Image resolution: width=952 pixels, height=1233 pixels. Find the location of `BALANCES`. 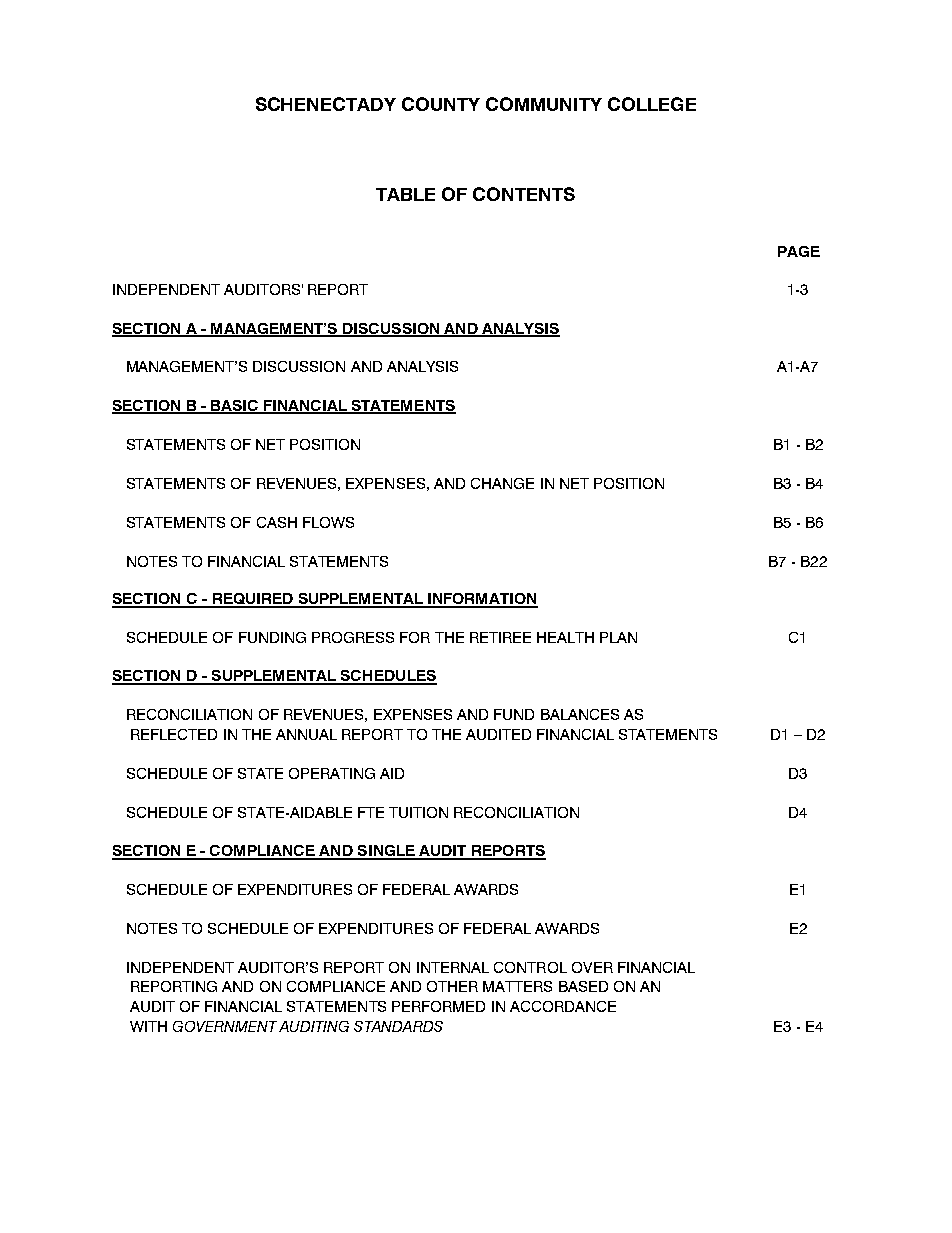

BALANCES is located at coordinates (580, 714).
